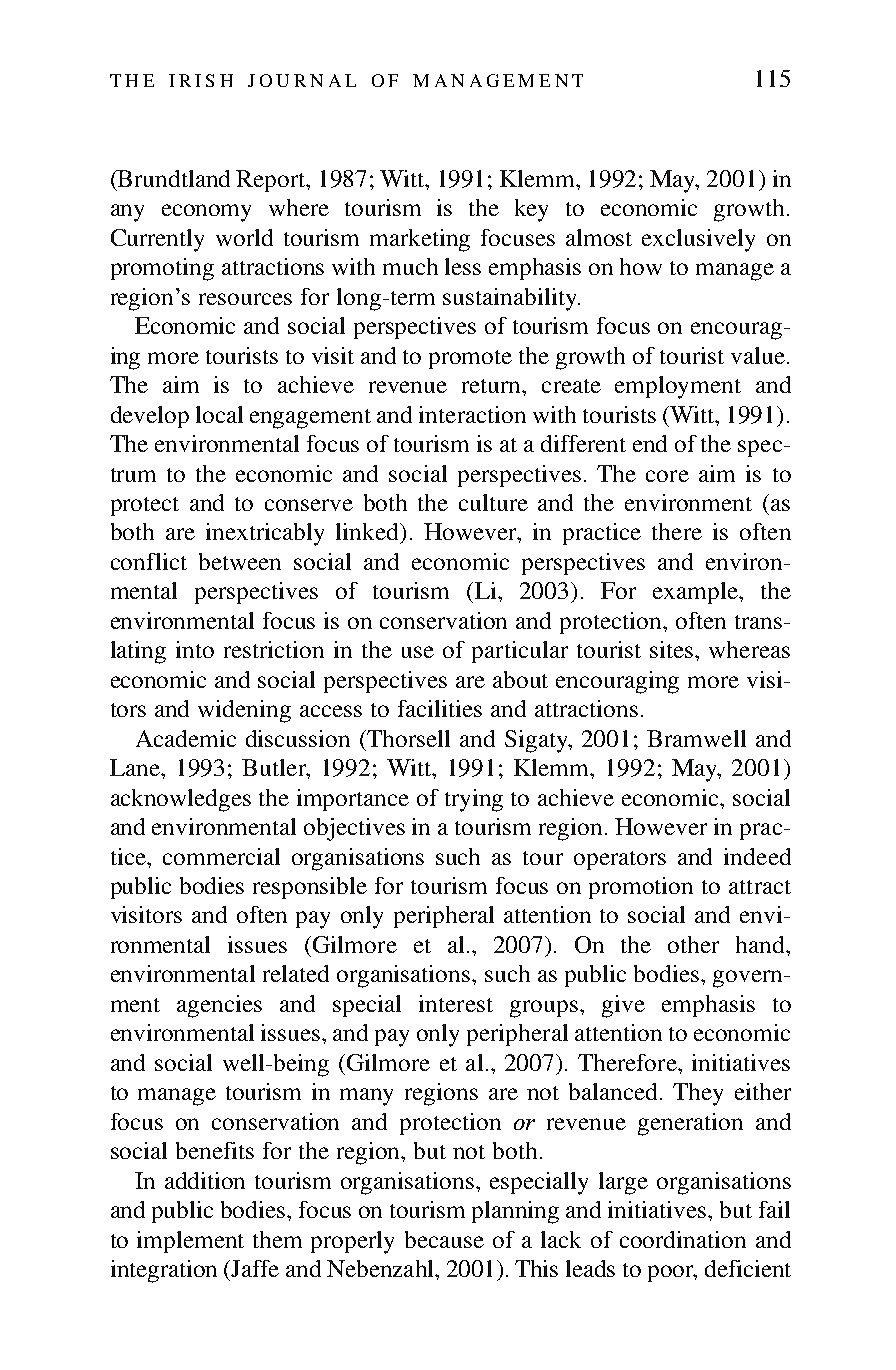 The width and height of the screenshot is (896, 1370). I want to click on key, so click(531, 210).
